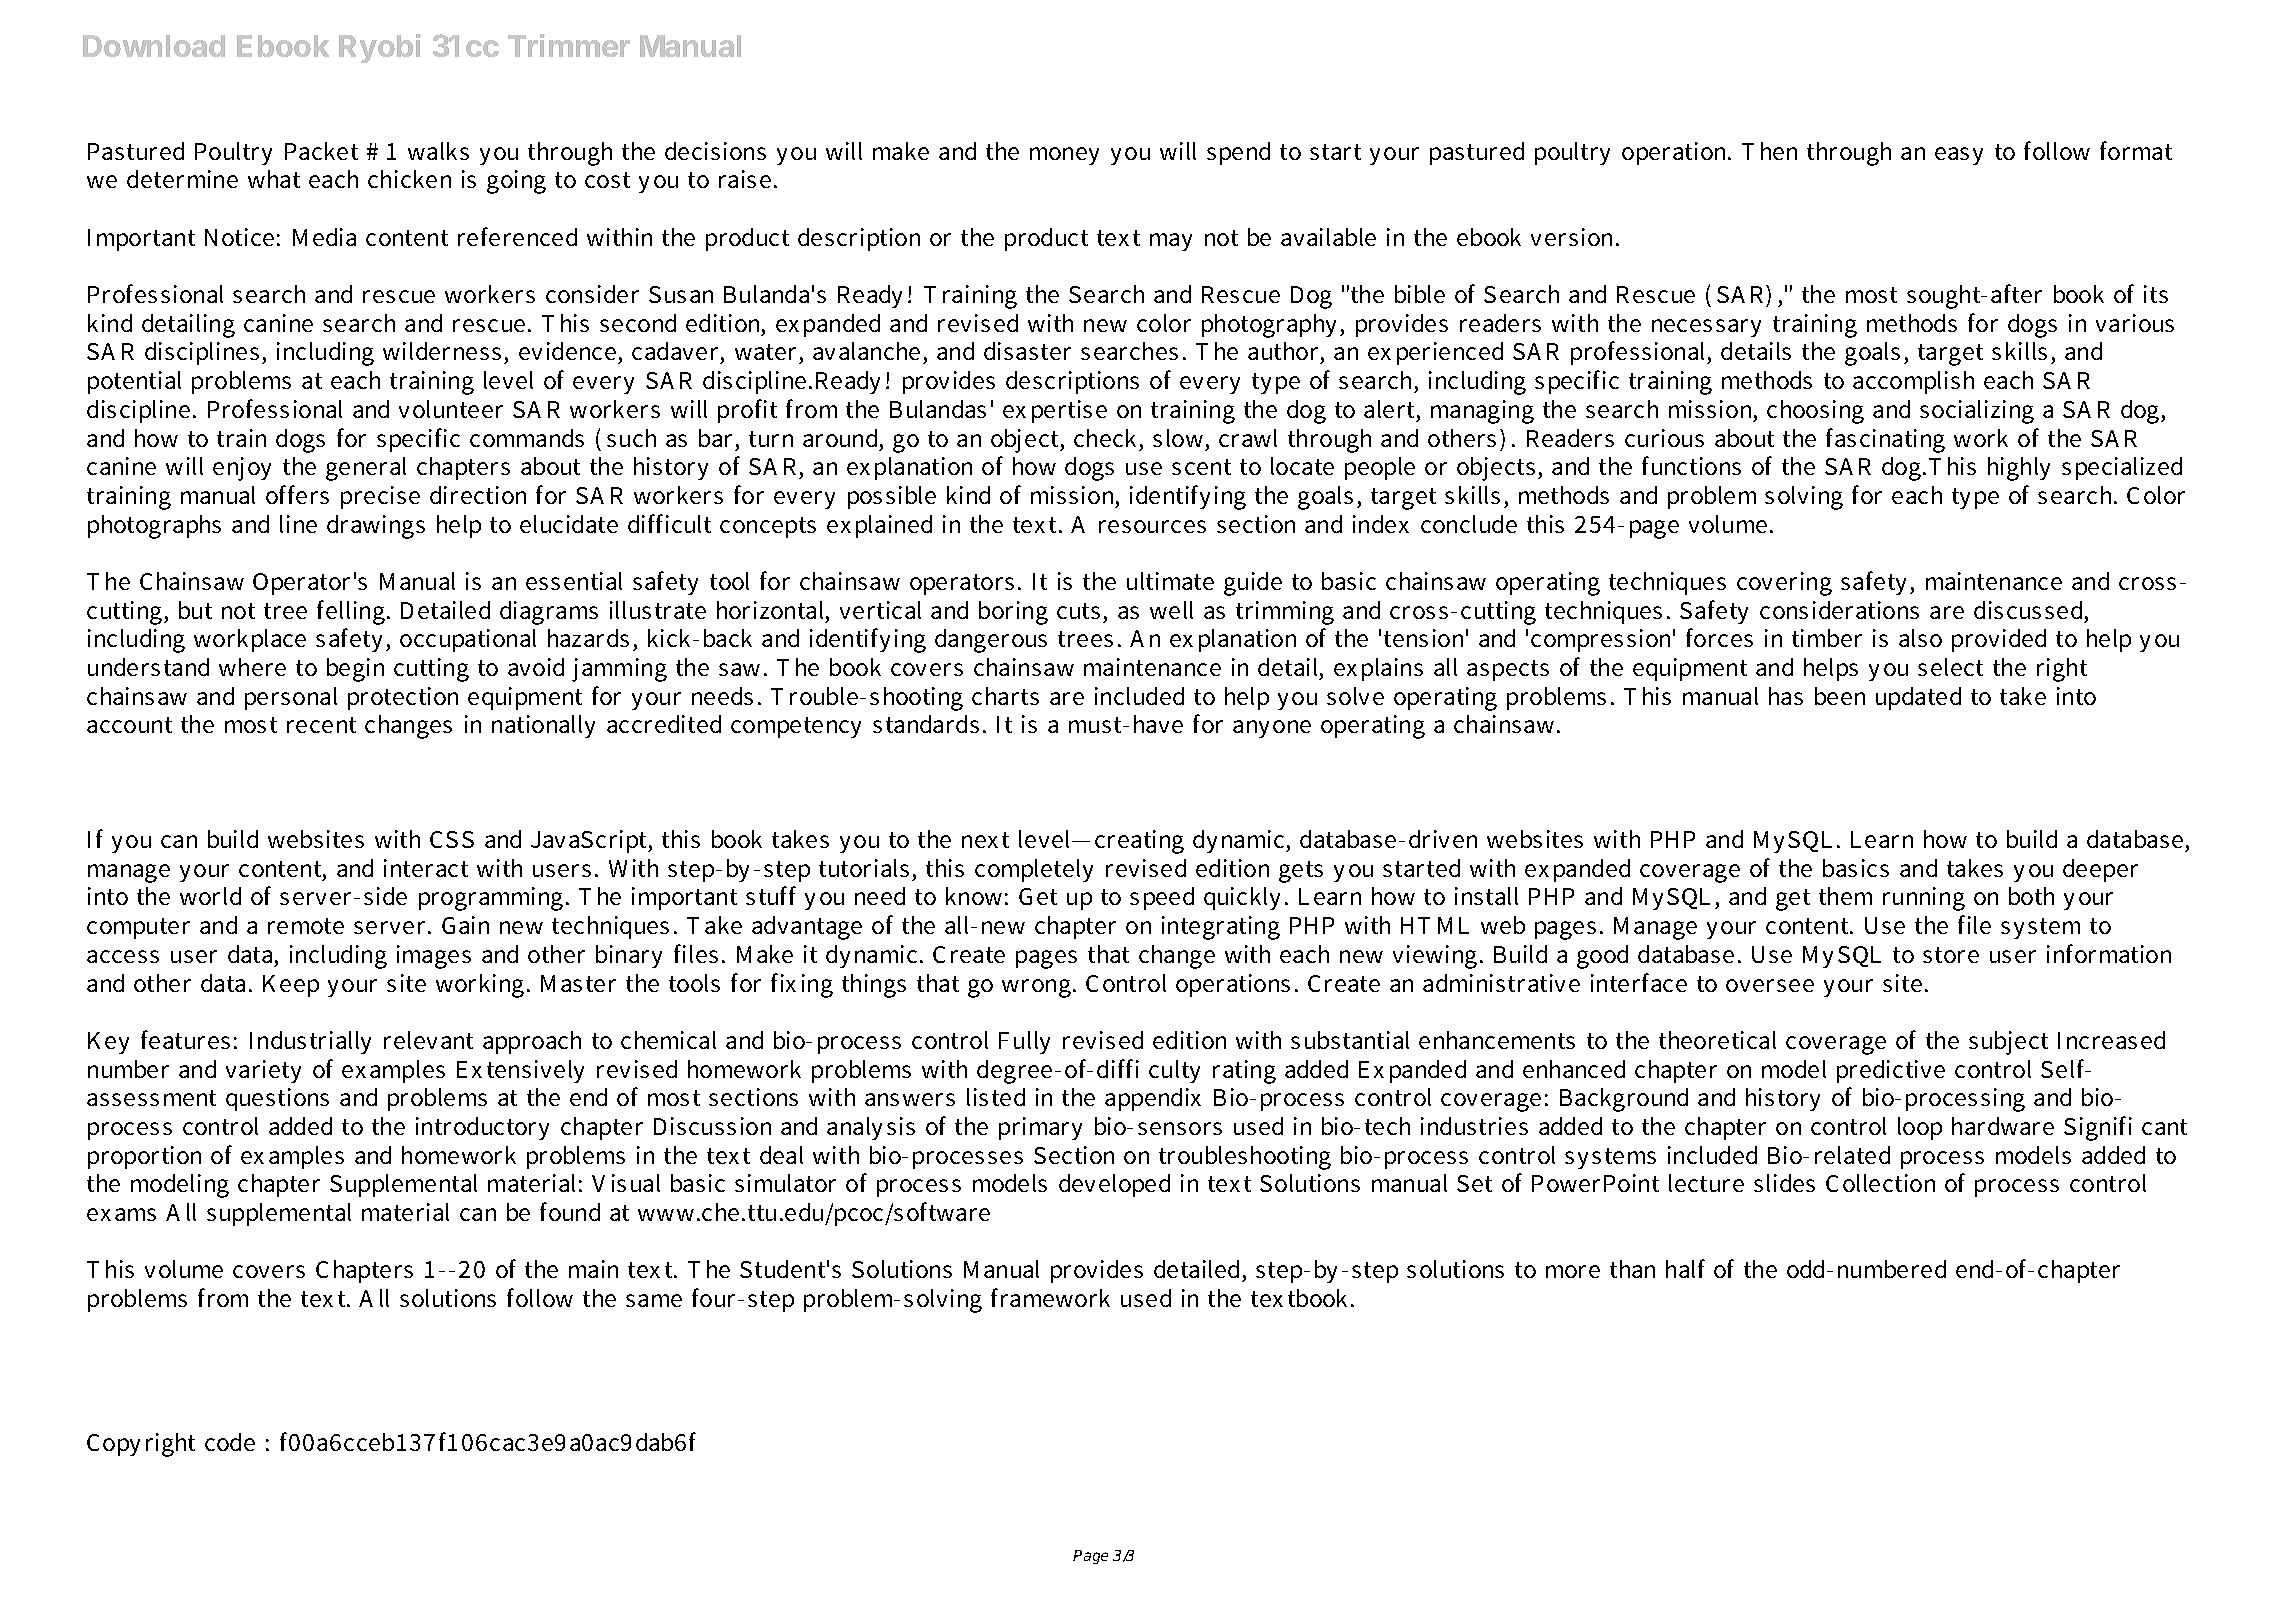 This document has width=2276, height=1610. I want to click on images, so click(434, 957).
